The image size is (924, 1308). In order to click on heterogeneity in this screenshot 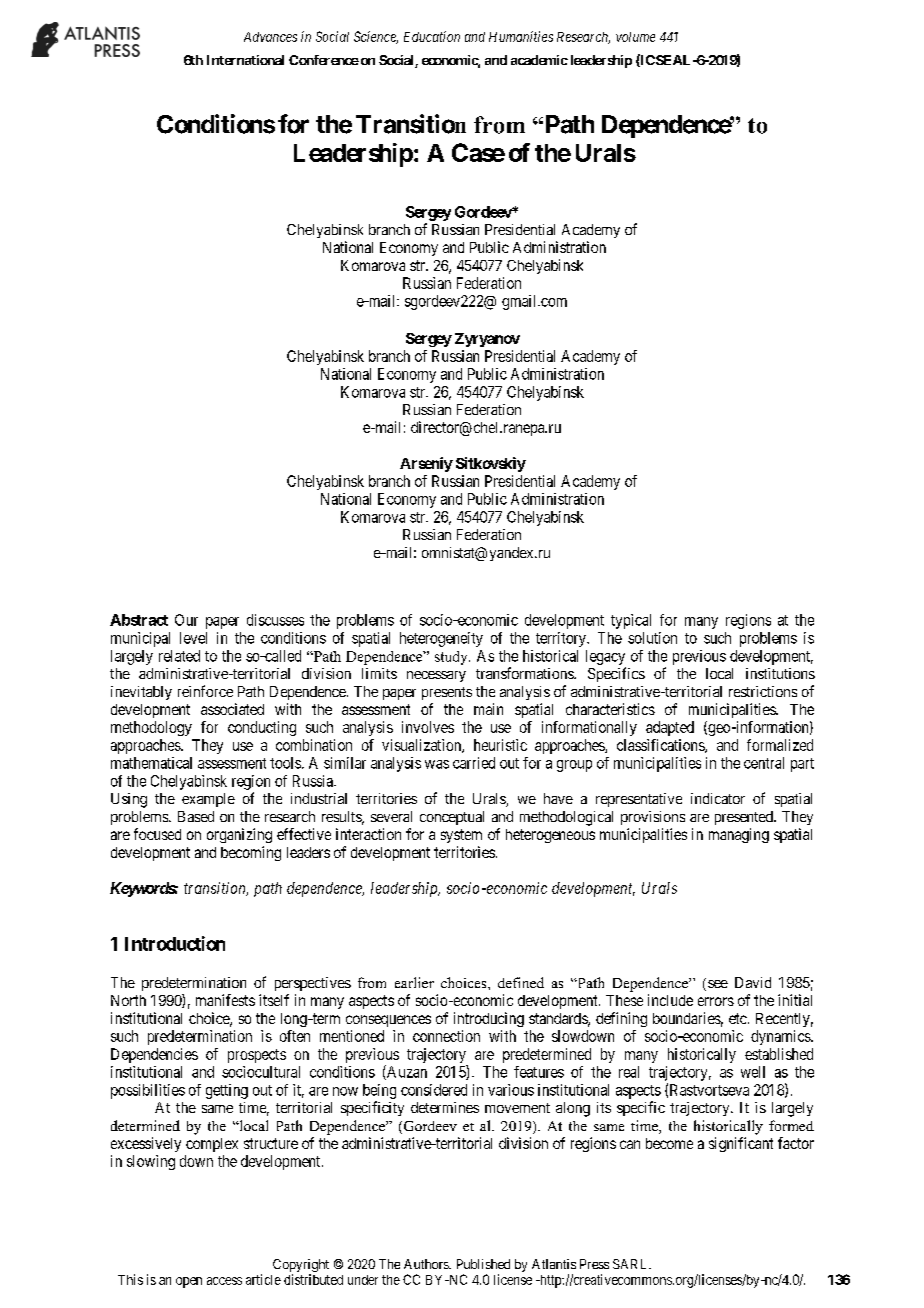, I will do `click(441, 639)`.
